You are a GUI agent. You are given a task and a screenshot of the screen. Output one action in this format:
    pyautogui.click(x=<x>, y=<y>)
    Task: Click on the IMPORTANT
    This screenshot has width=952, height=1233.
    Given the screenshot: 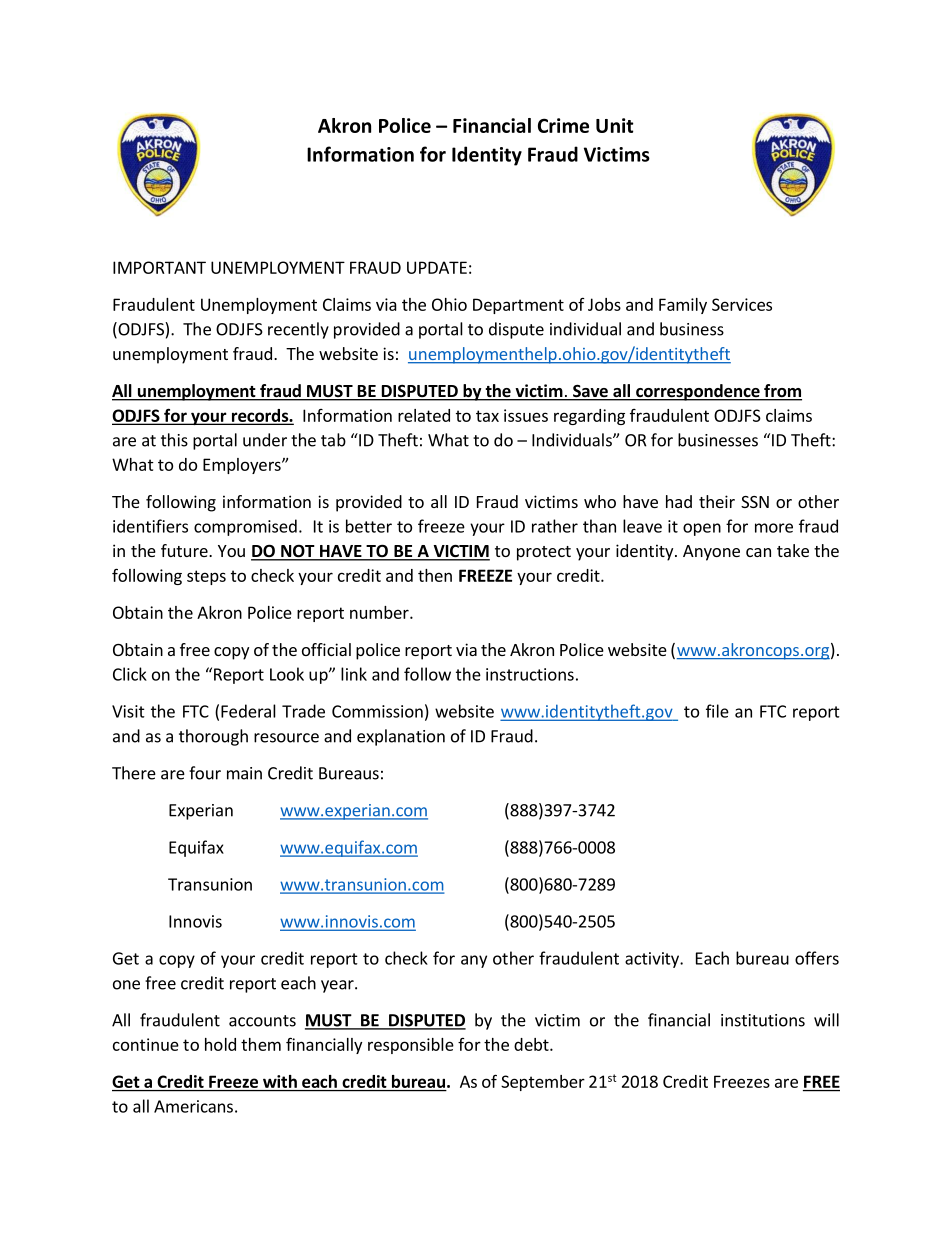 What is the action you would take?
    pyautogui.click(x=159, y=267)
